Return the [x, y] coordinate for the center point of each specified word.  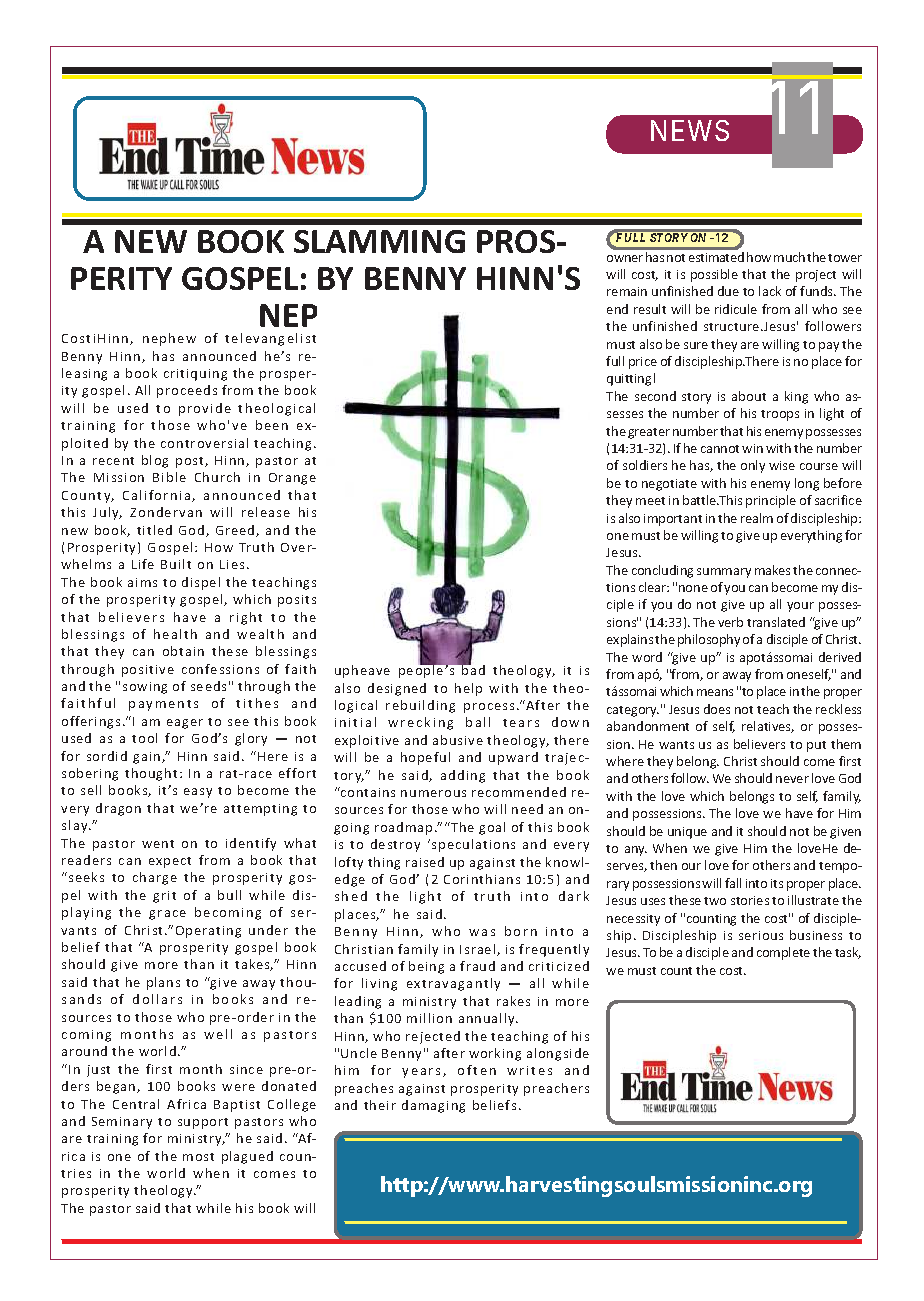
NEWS [690, 130]
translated [776, 622]
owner [625, 258]
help [468, 689]
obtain [183, 651]
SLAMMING [379, 241]
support [203, 1123]
